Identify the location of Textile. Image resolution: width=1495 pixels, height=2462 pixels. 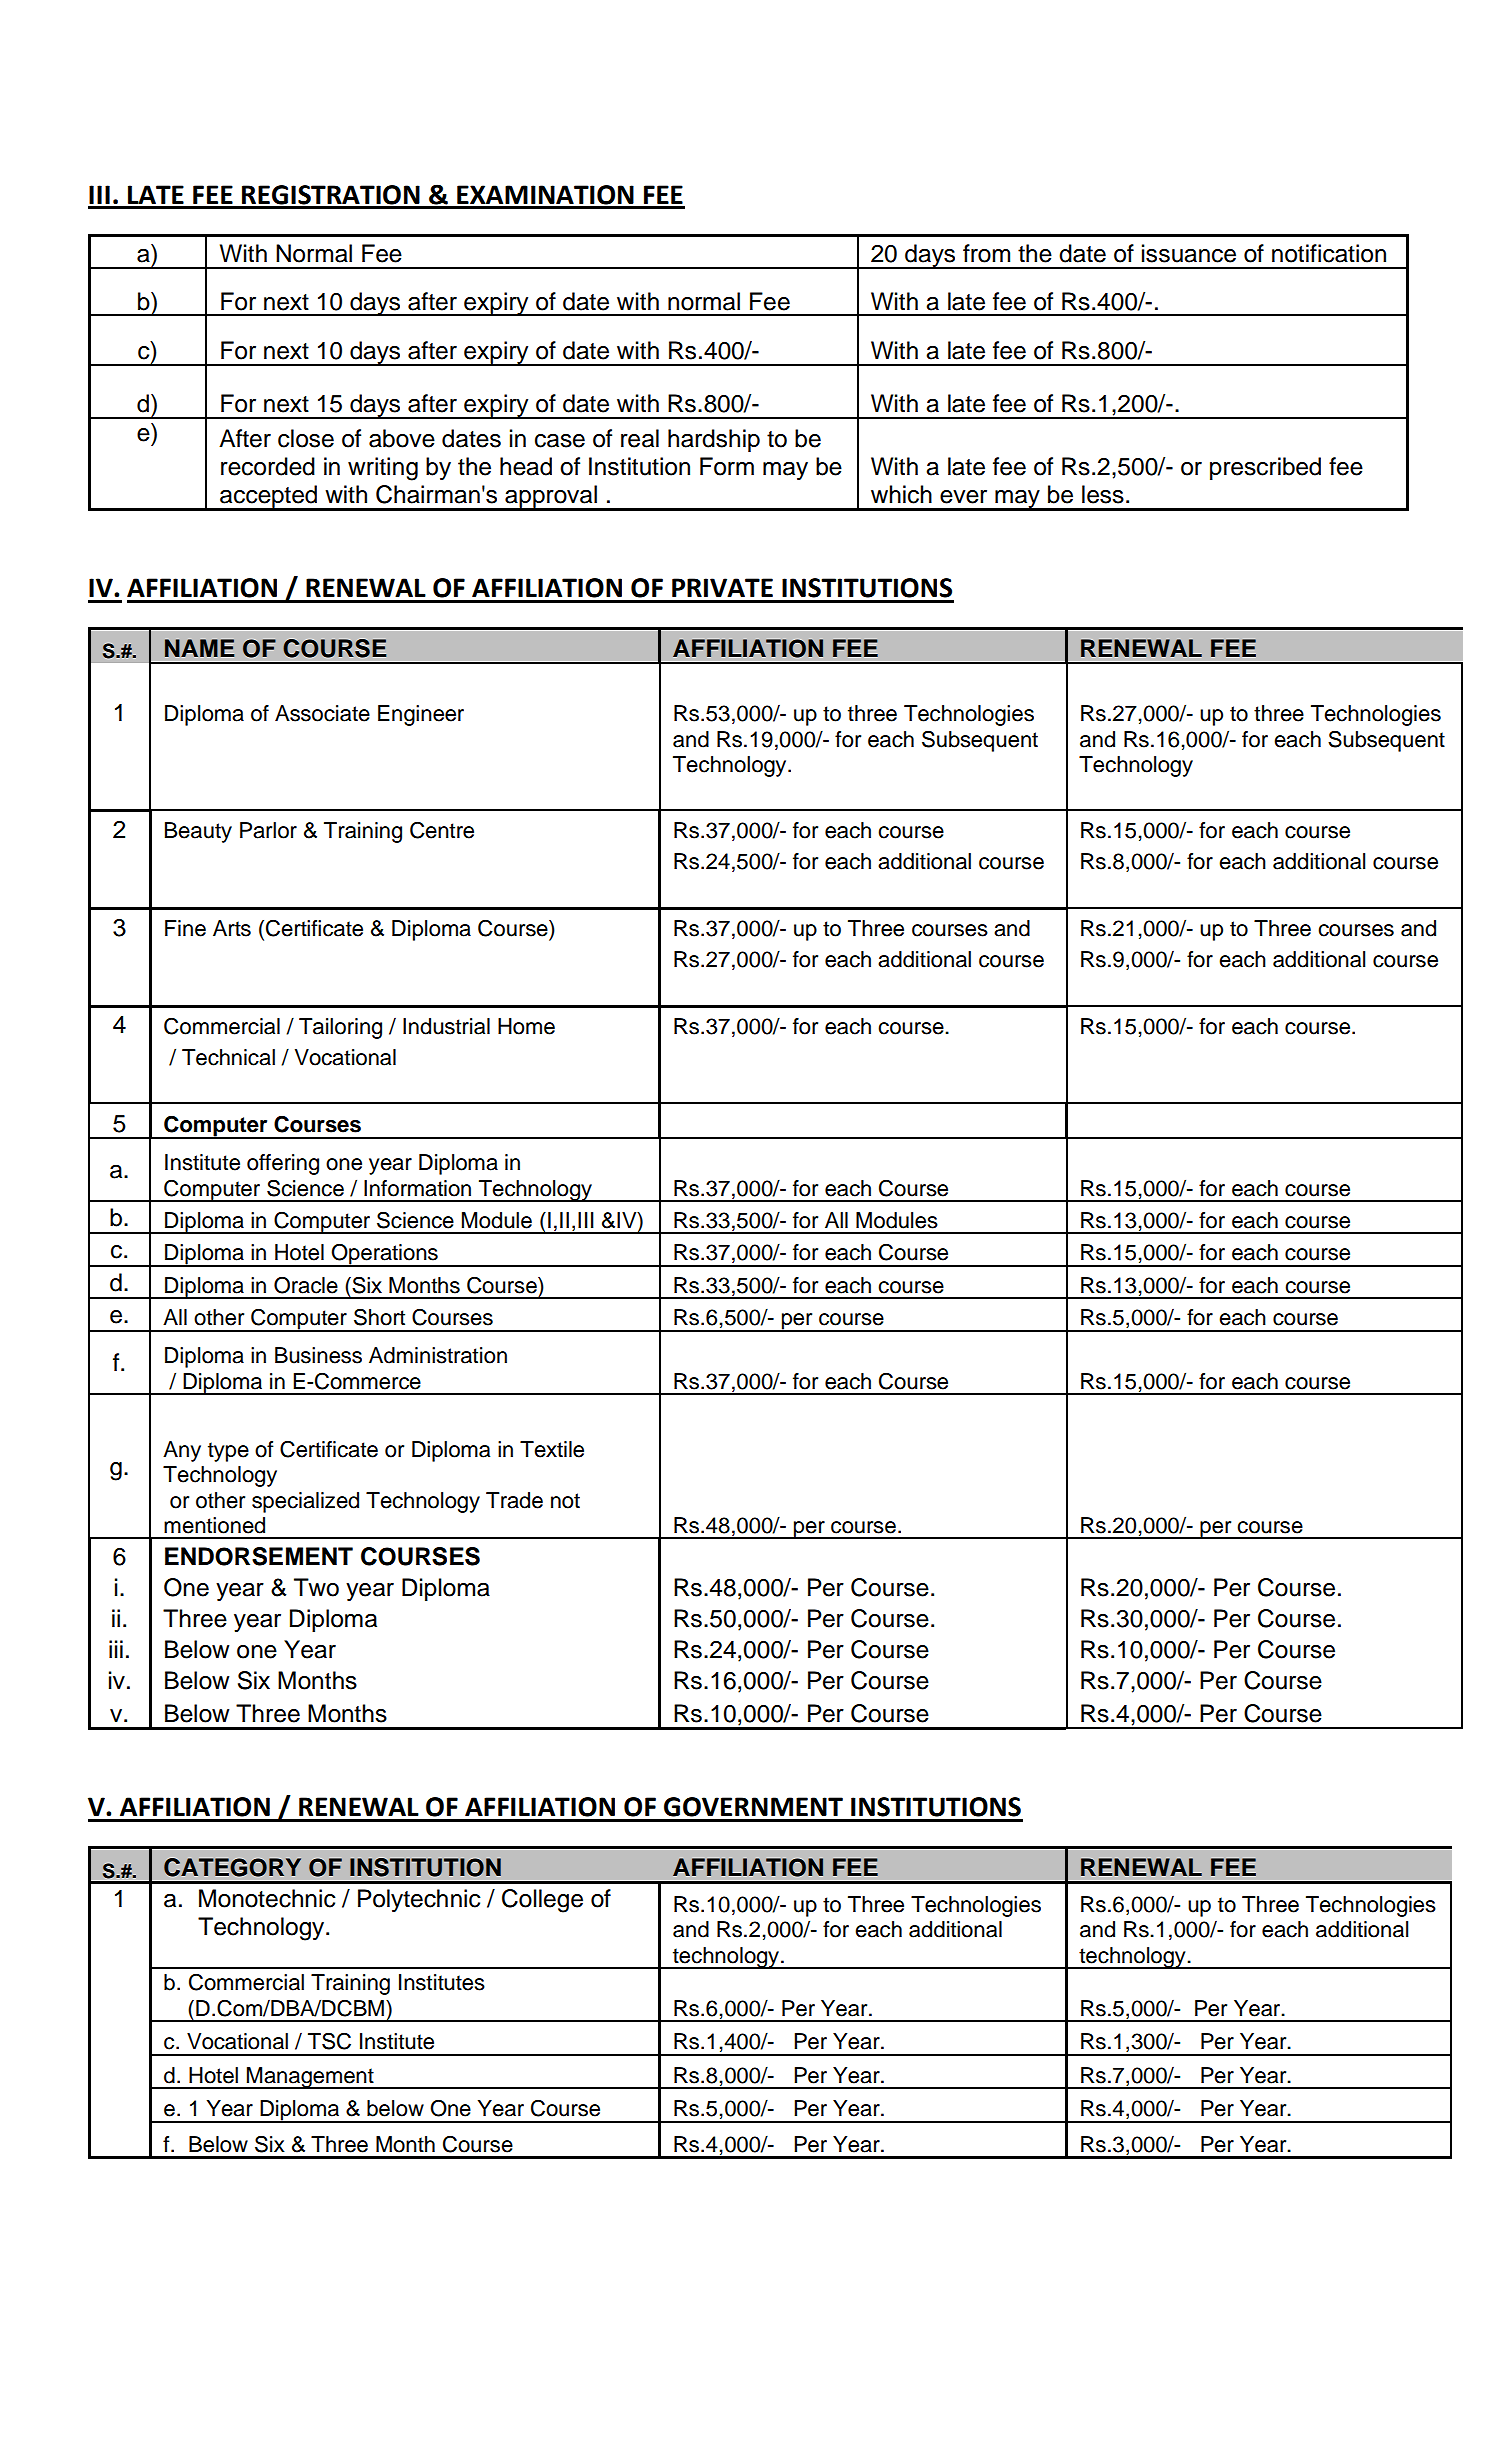
(552, 1449).
